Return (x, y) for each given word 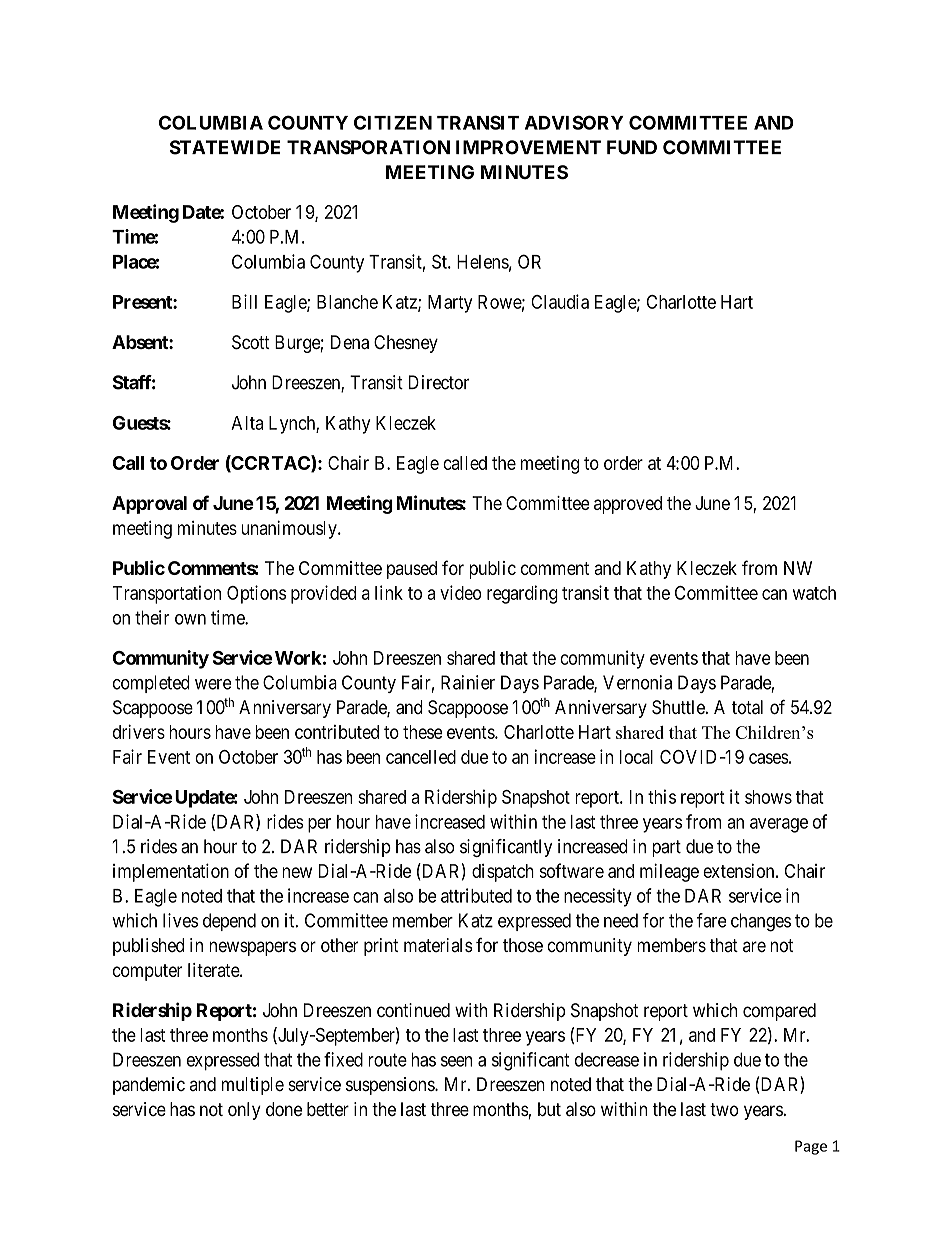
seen (456, 1061)
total (747, 707)
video (461, 592)
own (190, 619)
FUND (632, 147)
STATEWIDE (225, 147)
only (244, 1111)
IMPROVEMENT (528, 147)
